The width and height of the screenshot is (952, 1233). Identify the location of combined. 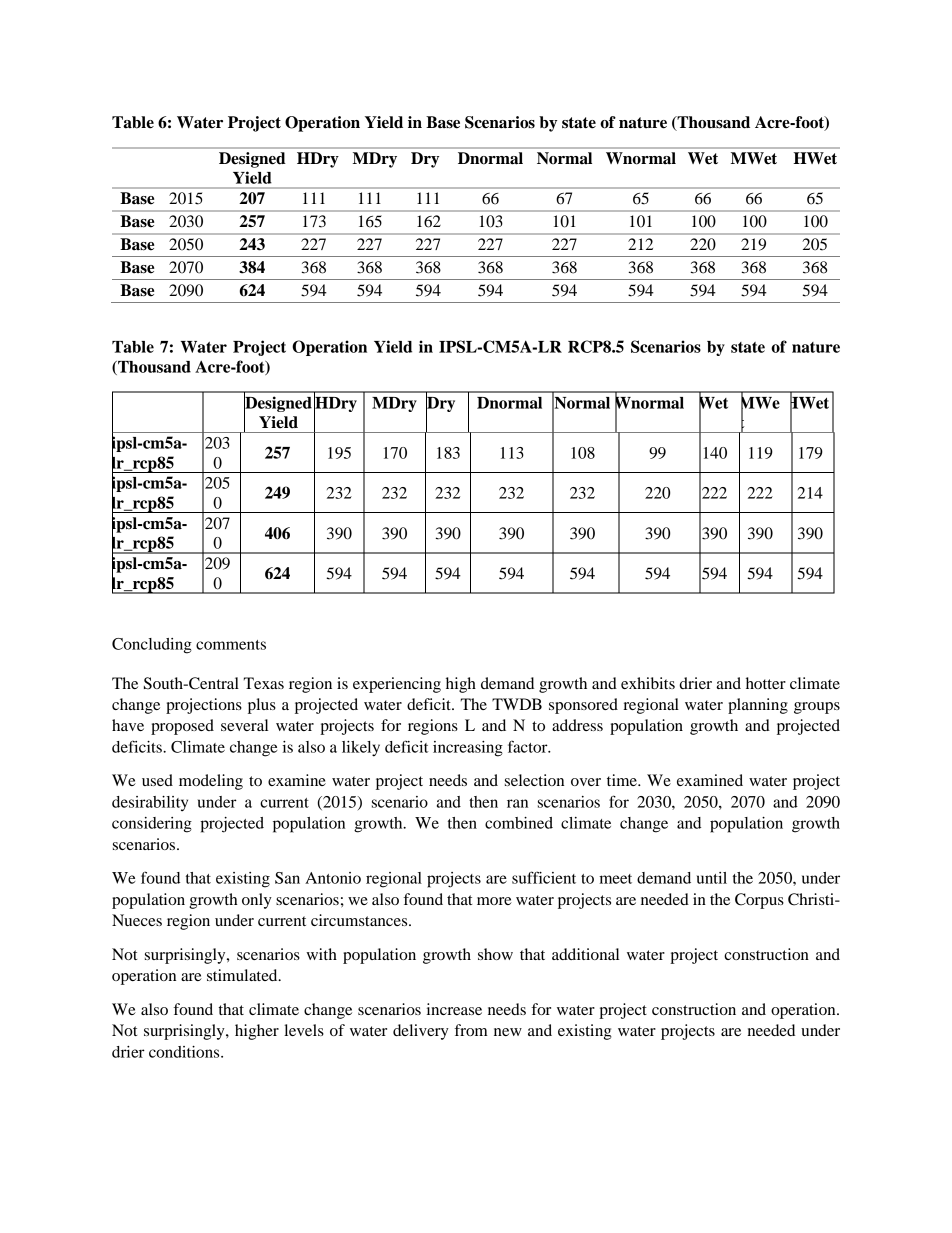
(519, 823).
